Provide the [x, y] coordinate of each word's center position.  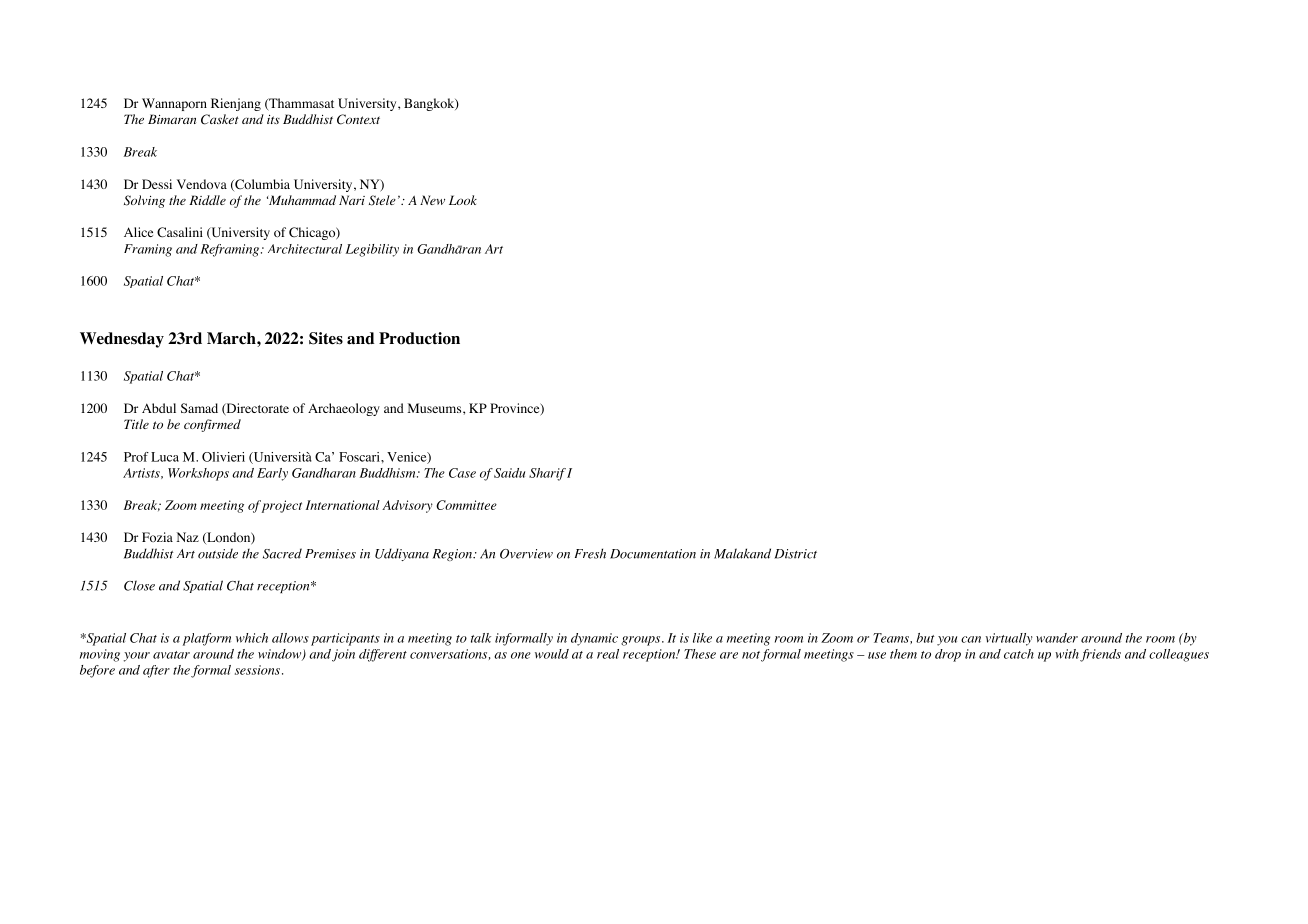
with [1067, 654]
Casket [220, 119]
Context [358, 119]
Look [463, 200]
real [608, 654]
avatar [171, 655]
